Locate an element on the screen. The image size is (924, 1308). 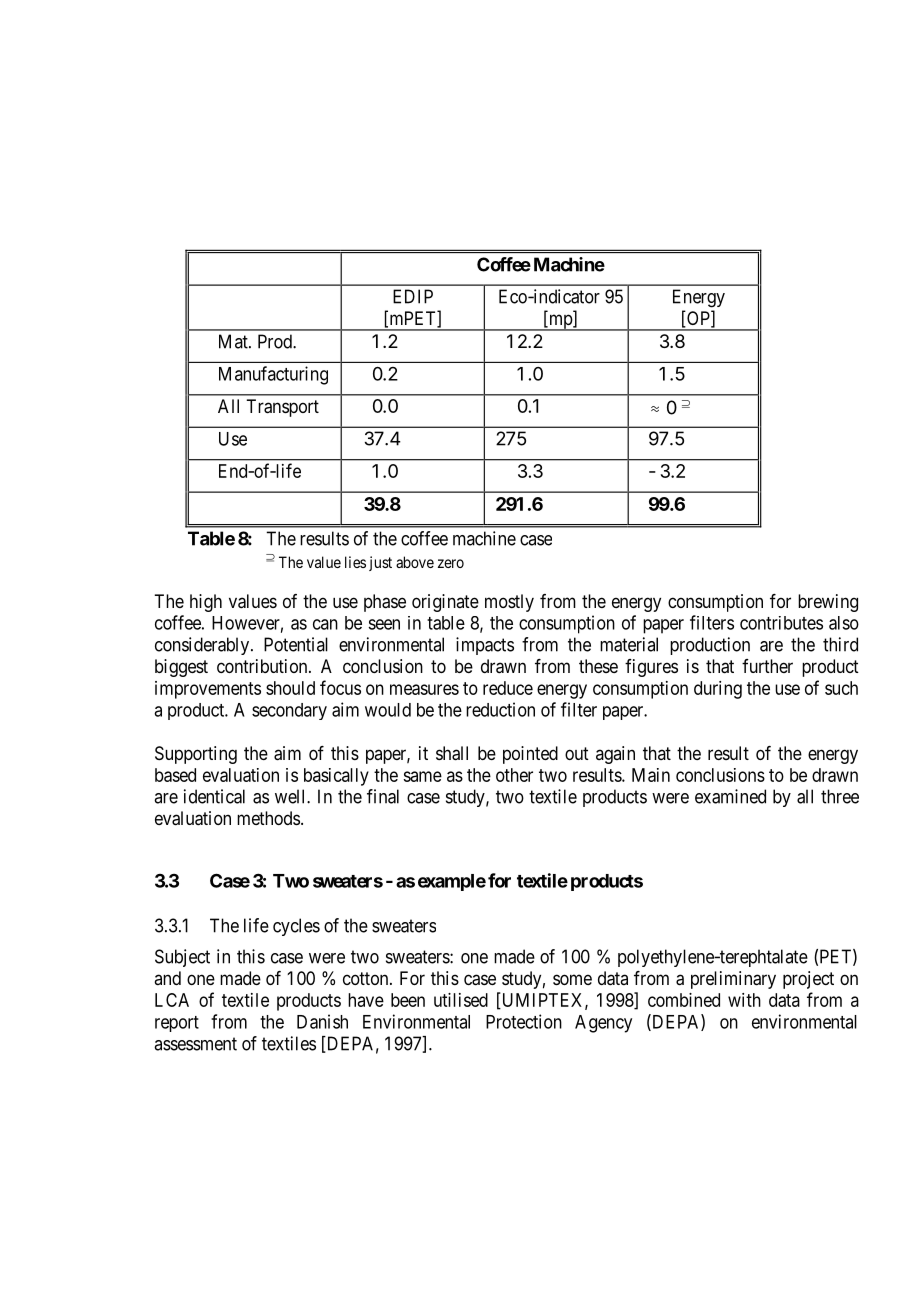
brewing is located at coordinates (828, 603).
